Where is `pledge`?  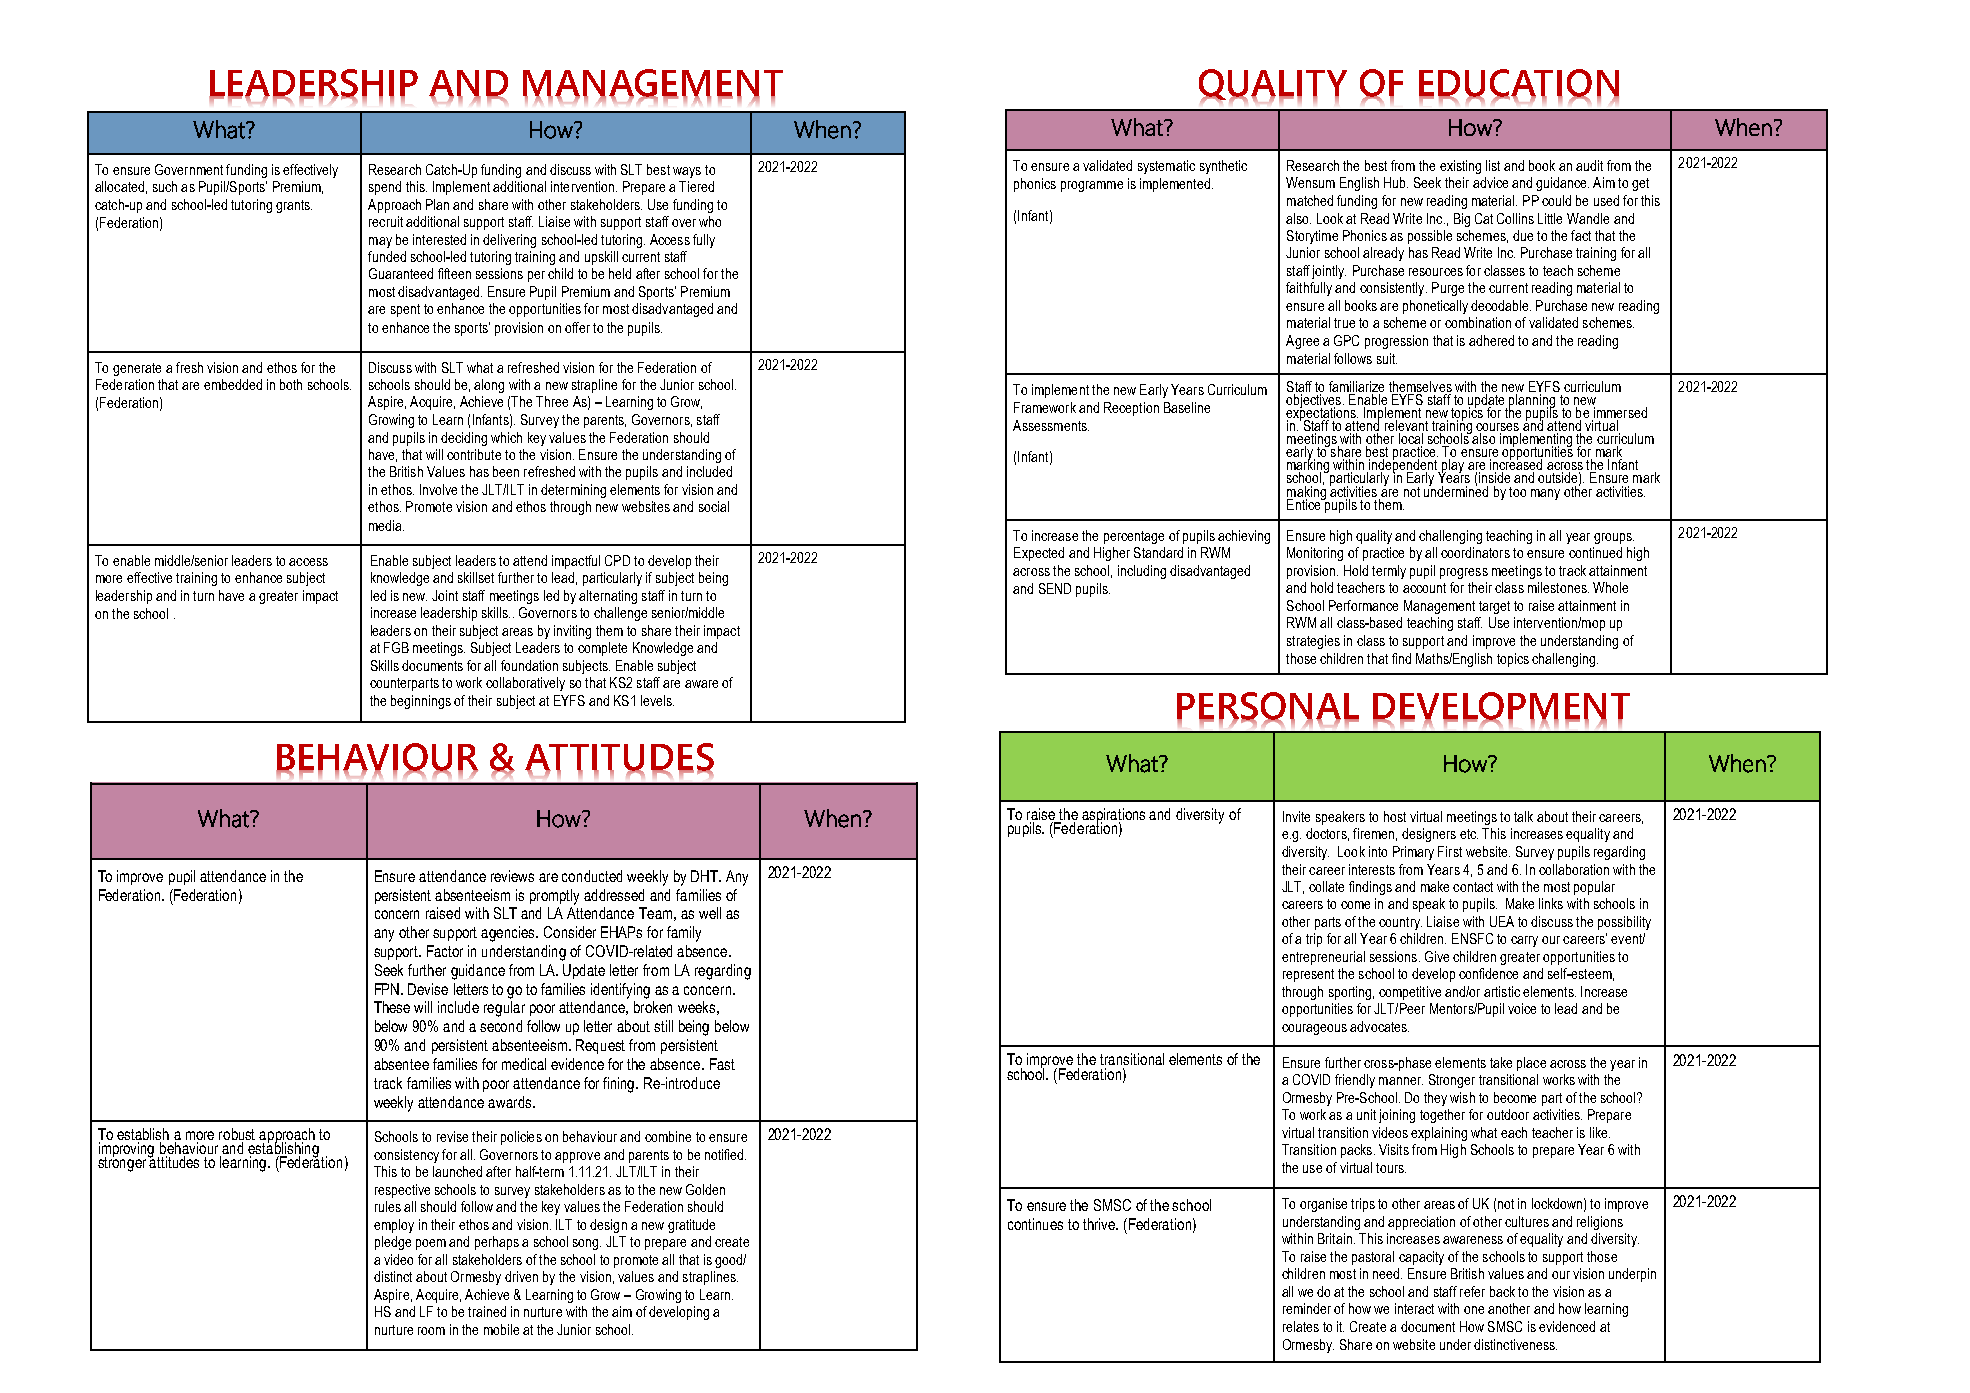
pledge is located at coordinates (393, 1243).
